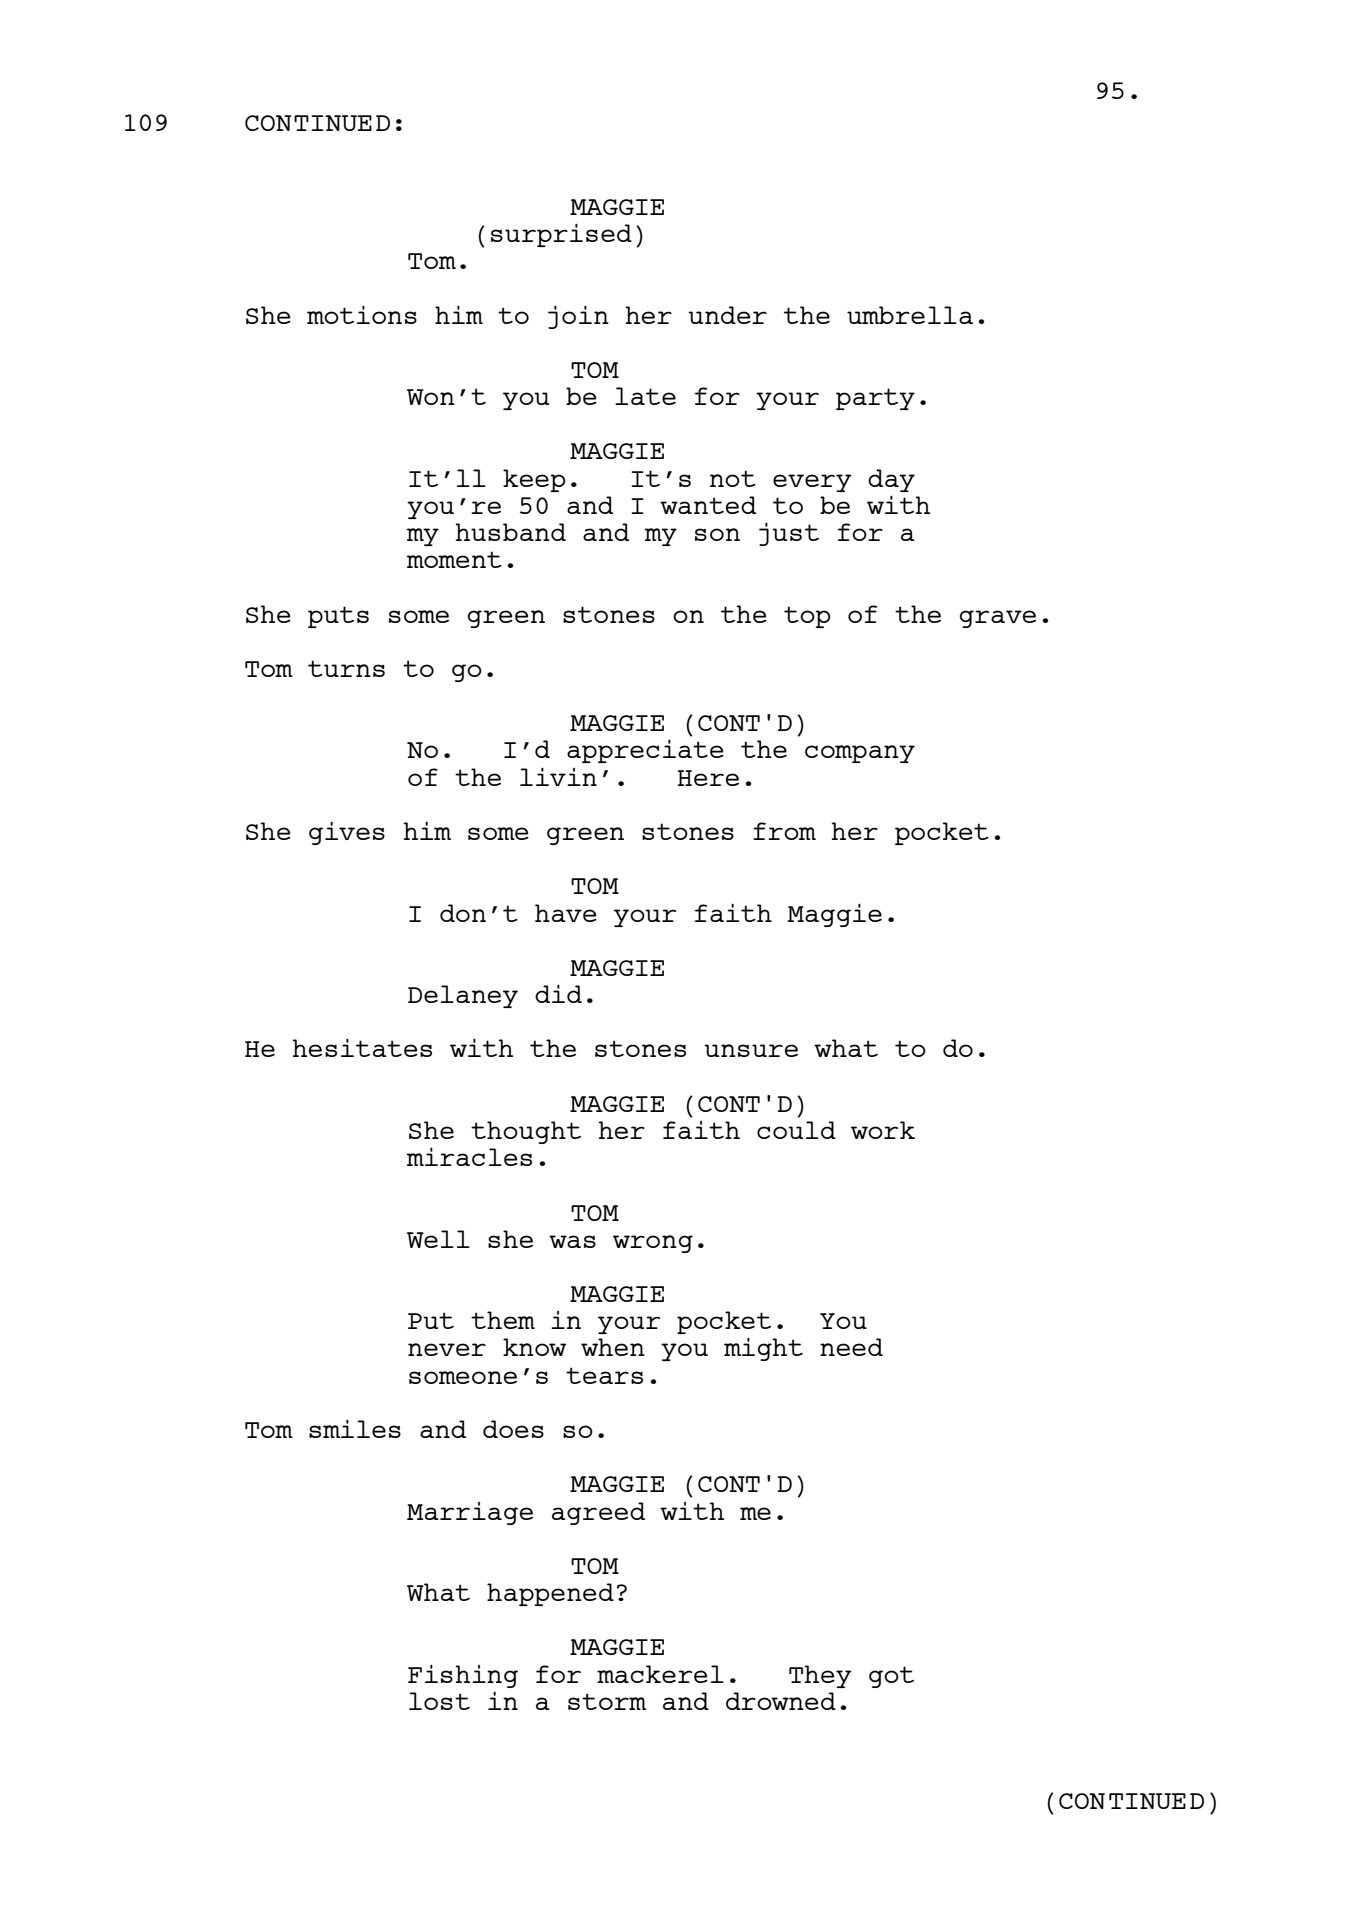 The width and height of the document is (1348, 1905). What do you see at coordinates (463, 996) in the document?
I see `Delaney` at bounding box center [463, 996].
